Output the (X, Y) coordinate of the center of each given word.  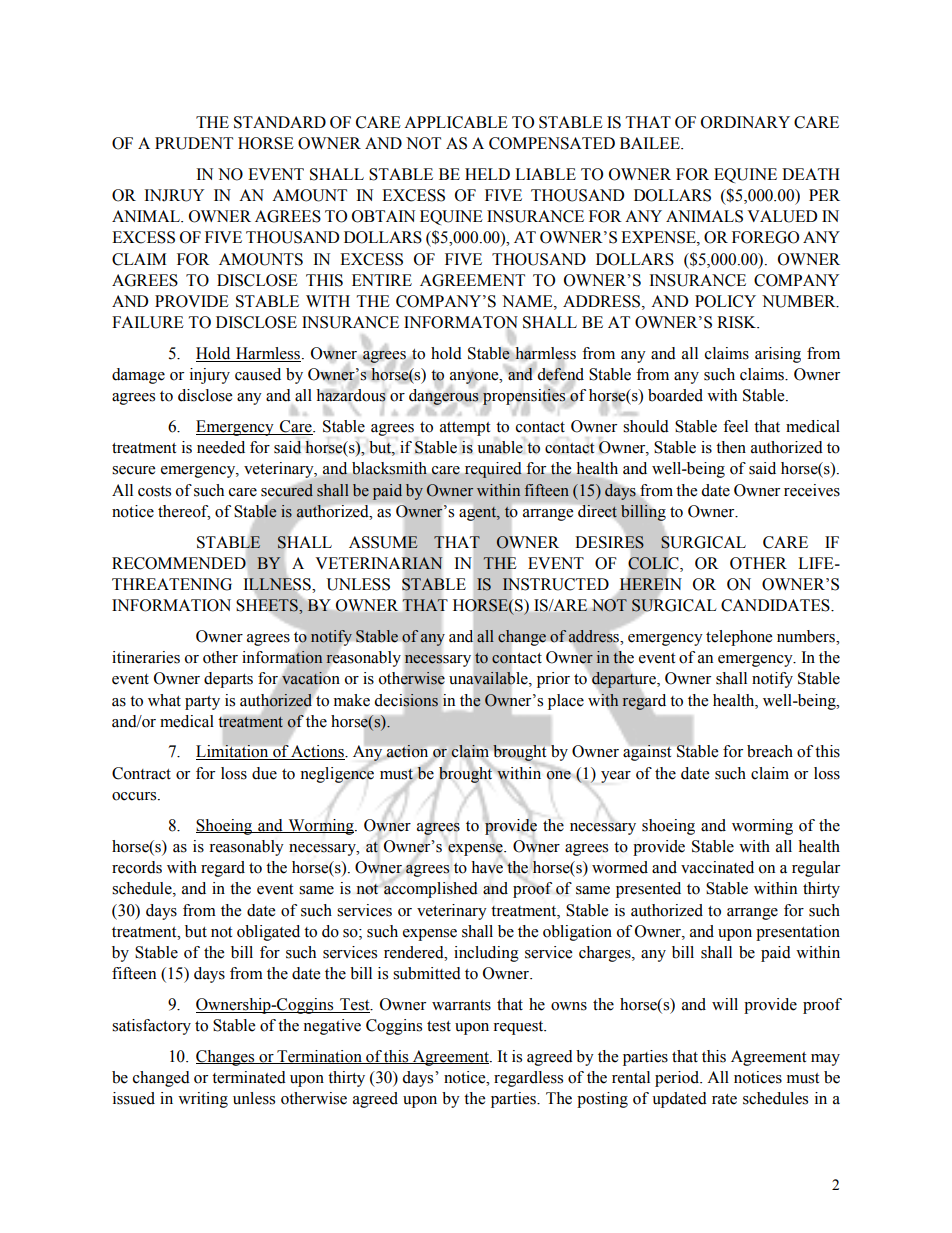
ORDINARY (745, 122)
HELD (487, 174)
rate (724, 1099)
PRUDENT (194, 143)
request (519, 1028)
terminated (249, 1077)
